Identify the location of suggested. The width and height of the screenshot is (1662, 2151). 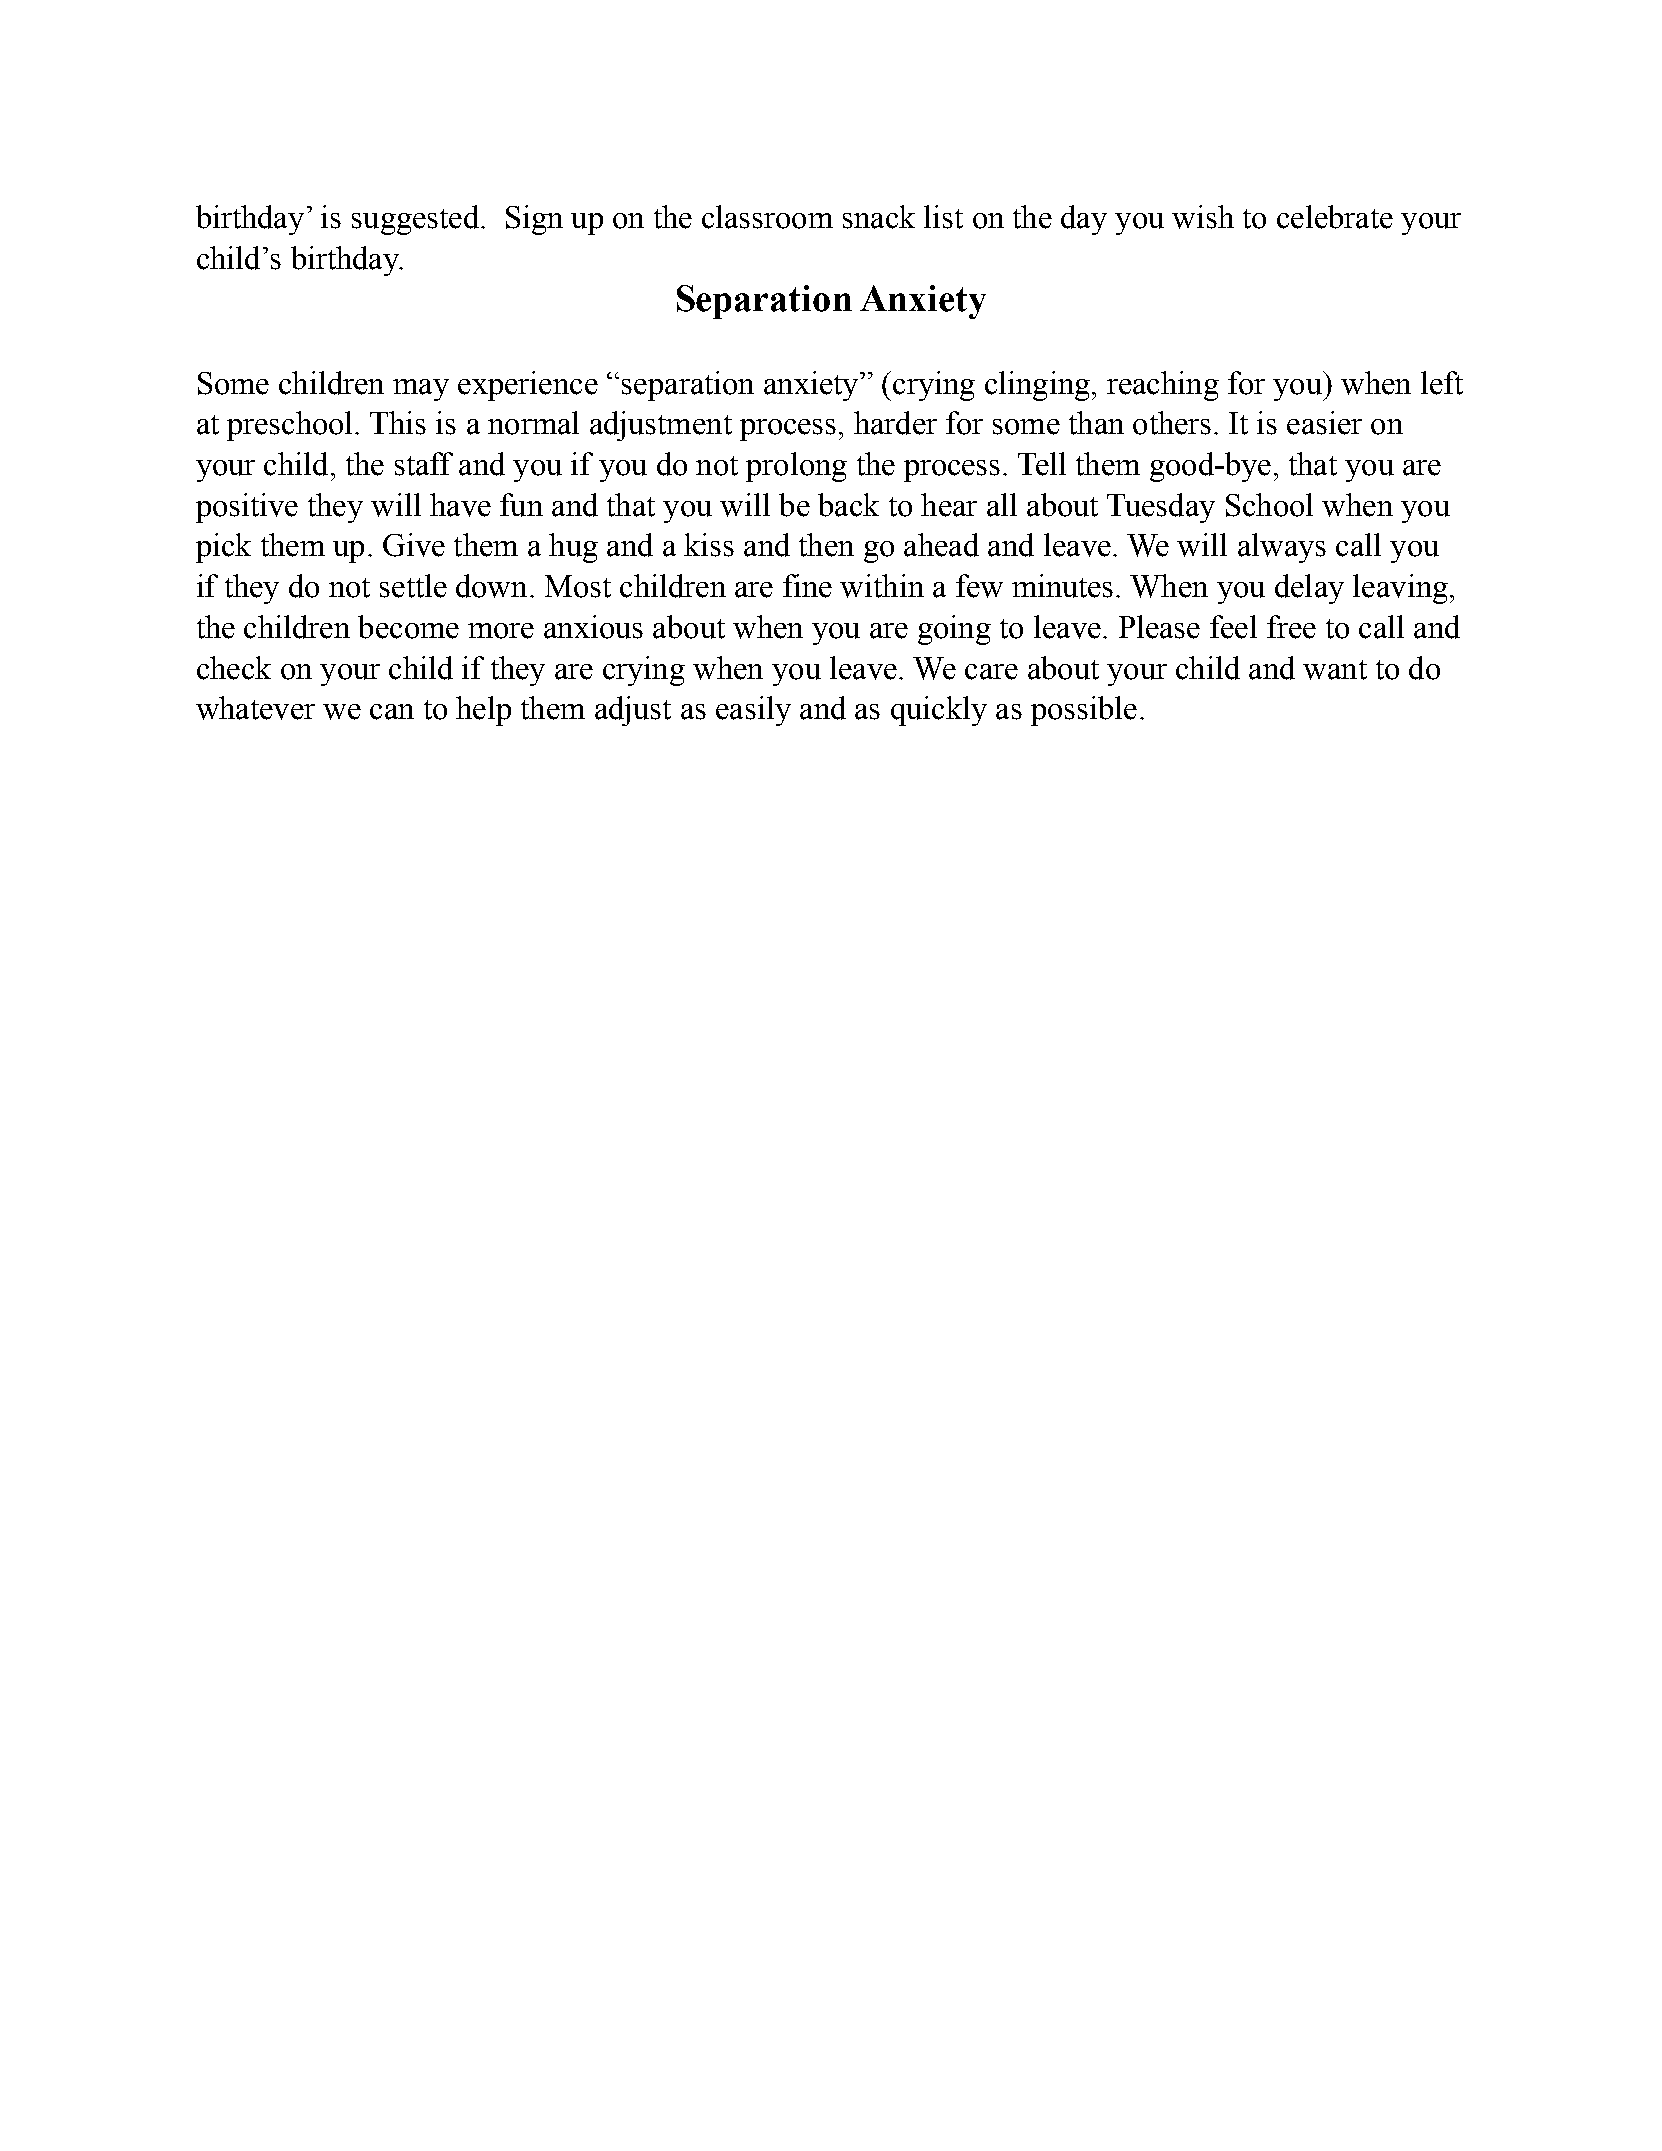
(417, 220).
